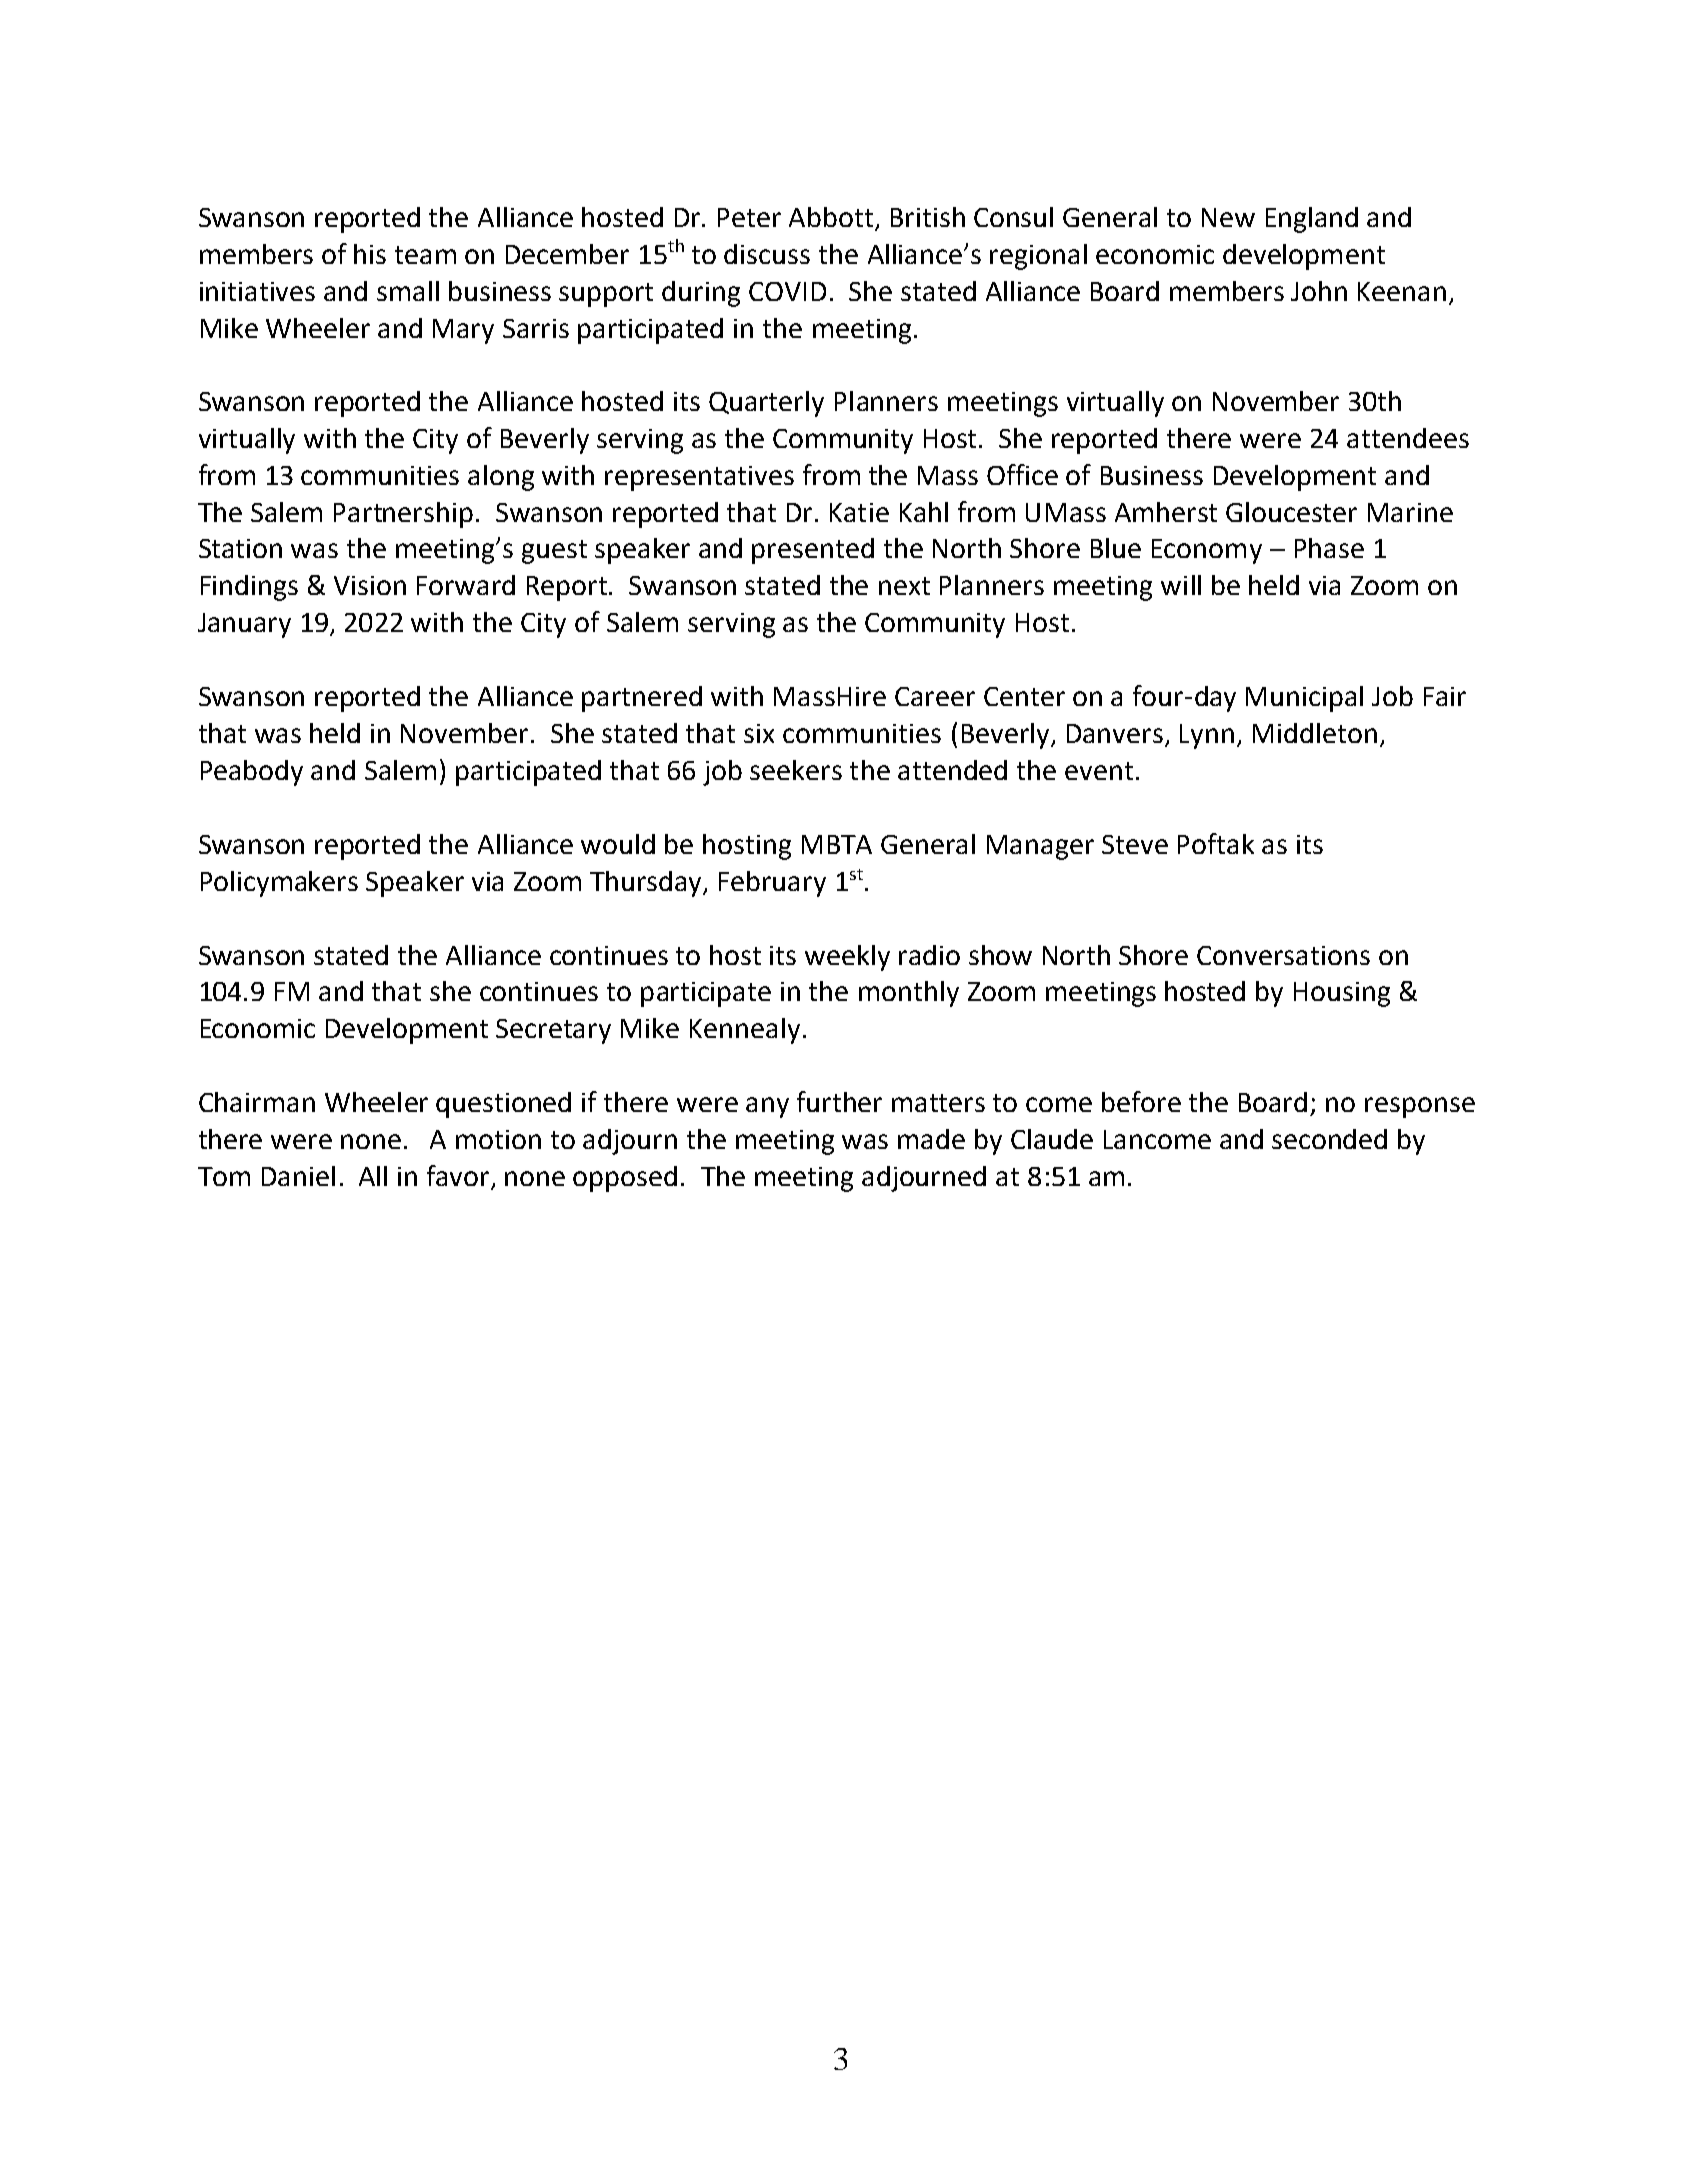  Describe the element at coordinates (1283, 955) in the screenshot. I see `Conversations` at that location.
